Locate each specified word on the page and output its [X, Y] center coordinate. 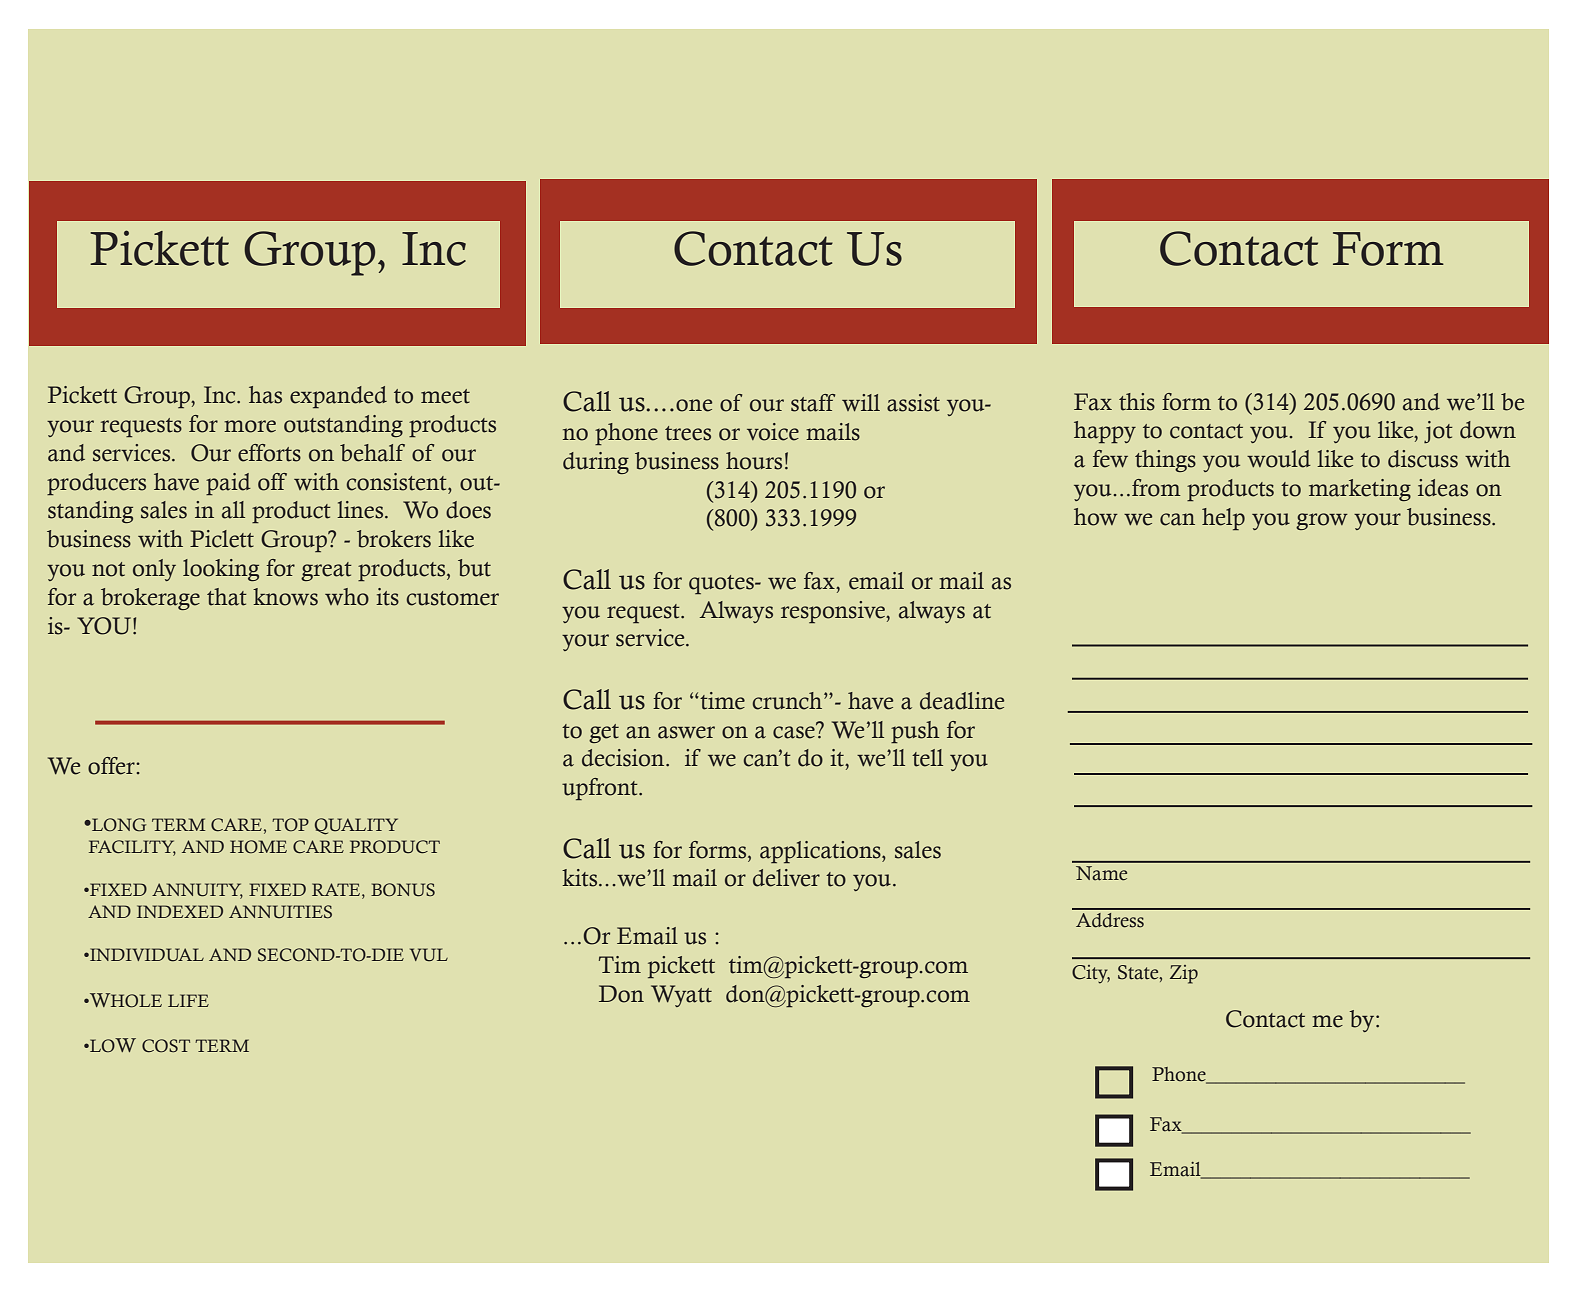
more [250, 426]
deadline [962, 701]
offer [112, 766]
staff [813, 403]
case [795, 731]
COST [166, 1046]
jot [1438, 432]
